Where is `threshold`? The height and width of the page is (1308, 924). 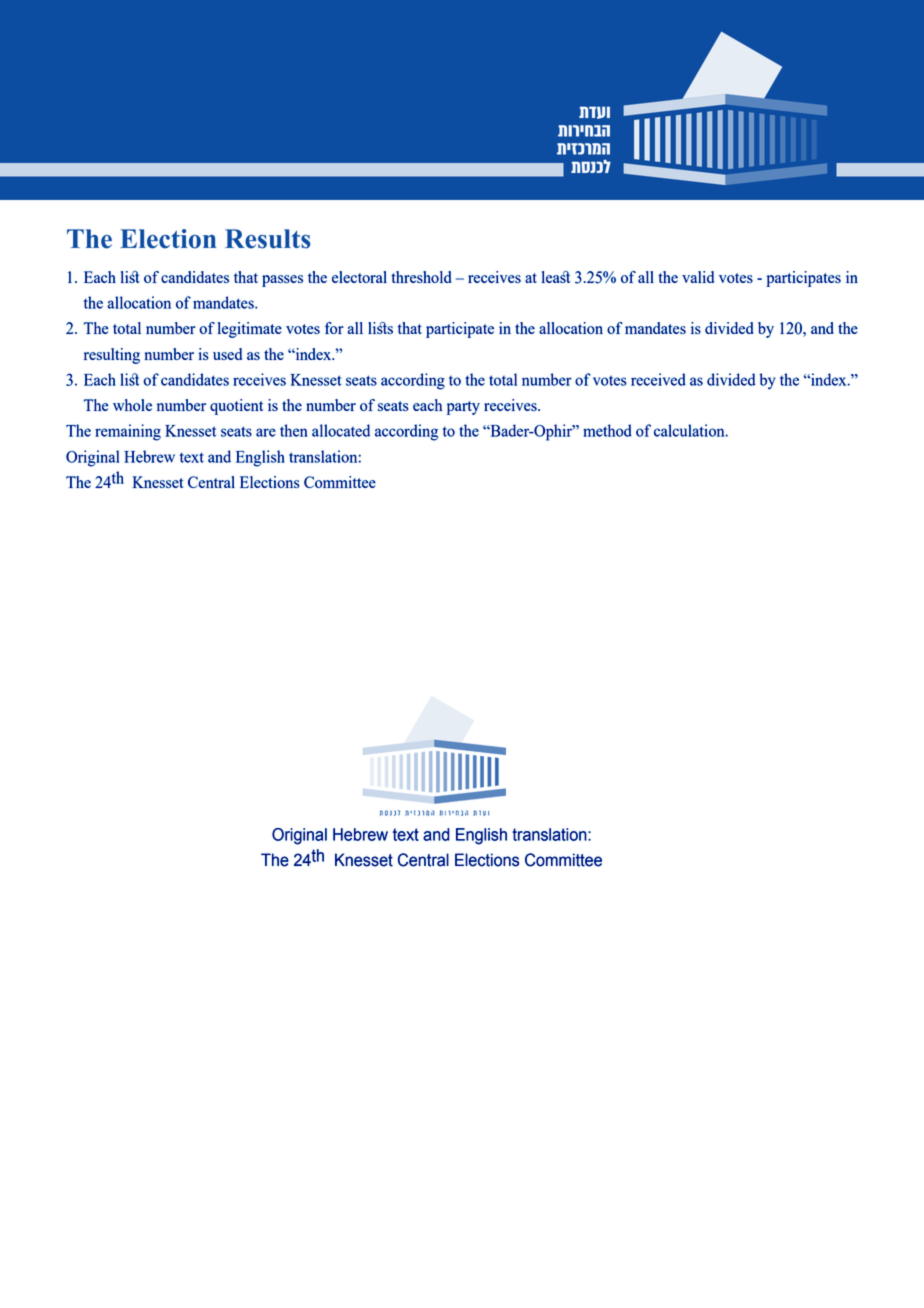
threshold is located at coordinates (421, 277).
